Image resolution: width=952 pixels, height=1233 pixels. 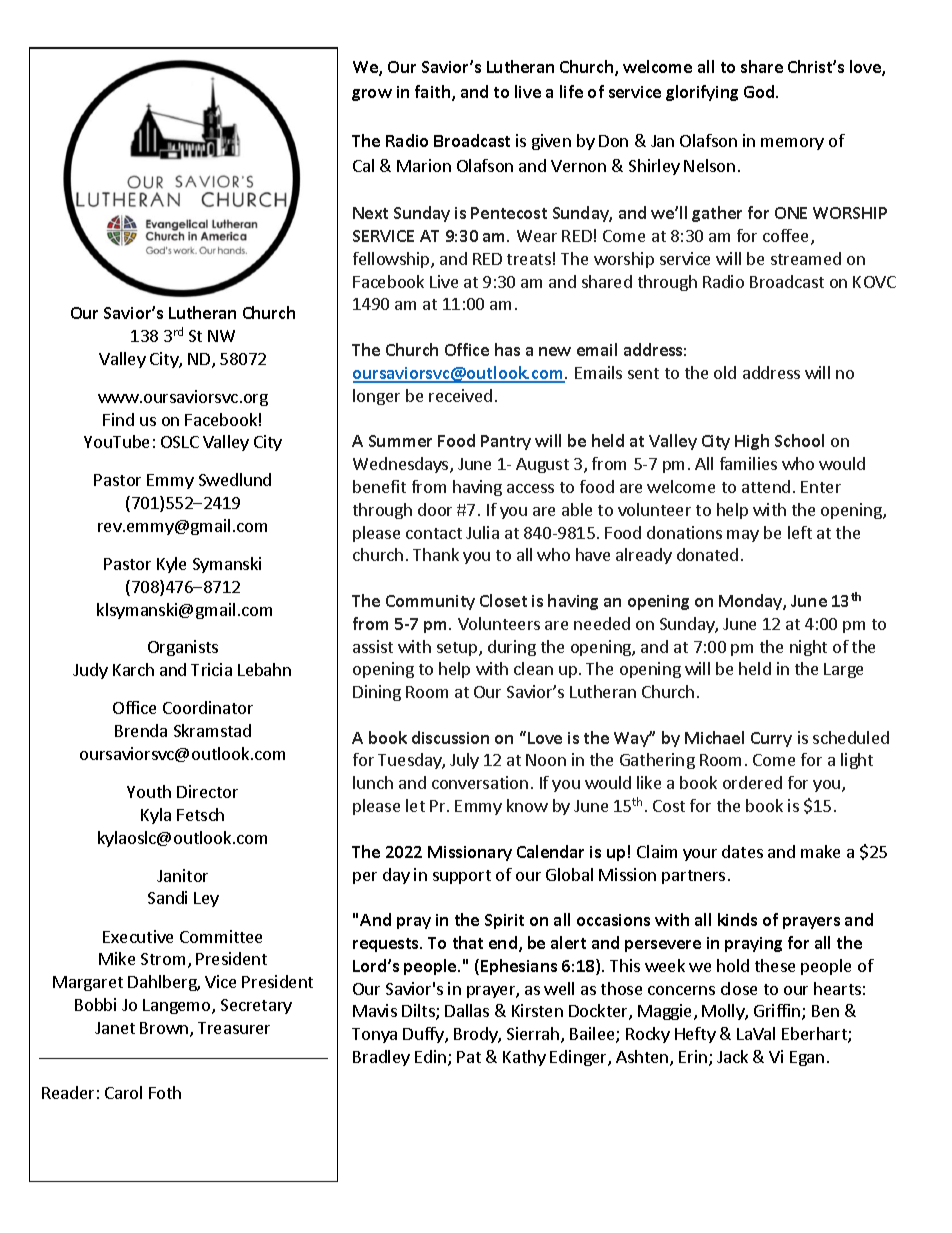 What do you see at coordinates (118, 419) in the screenshot?
I see `Find` at bounding box center [118, 419].
